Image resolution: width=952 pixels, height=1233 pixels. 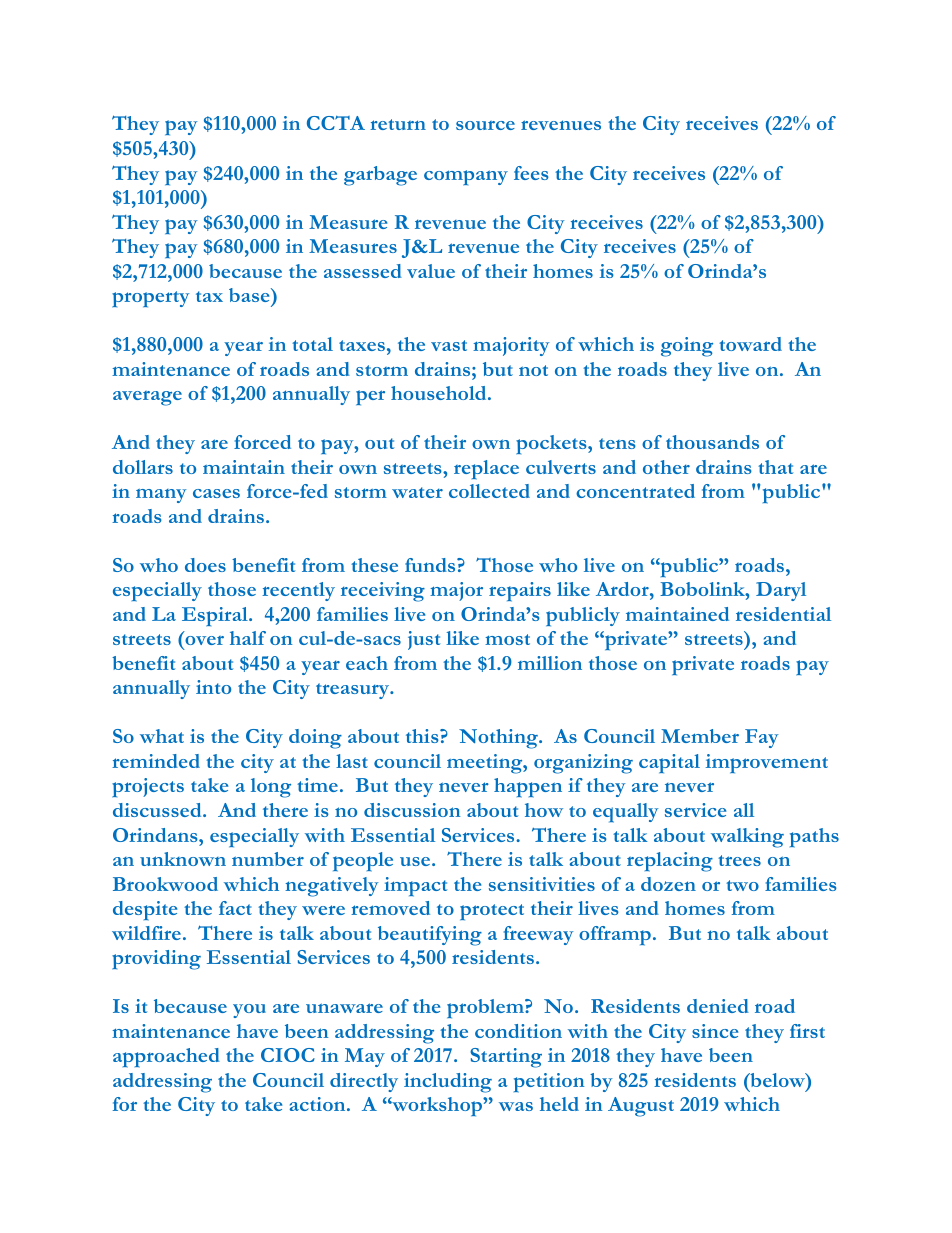 What do you see at coordinates (166, 1058) in the screenshot?
I see `approached` at bounding box center [166, 1058].
